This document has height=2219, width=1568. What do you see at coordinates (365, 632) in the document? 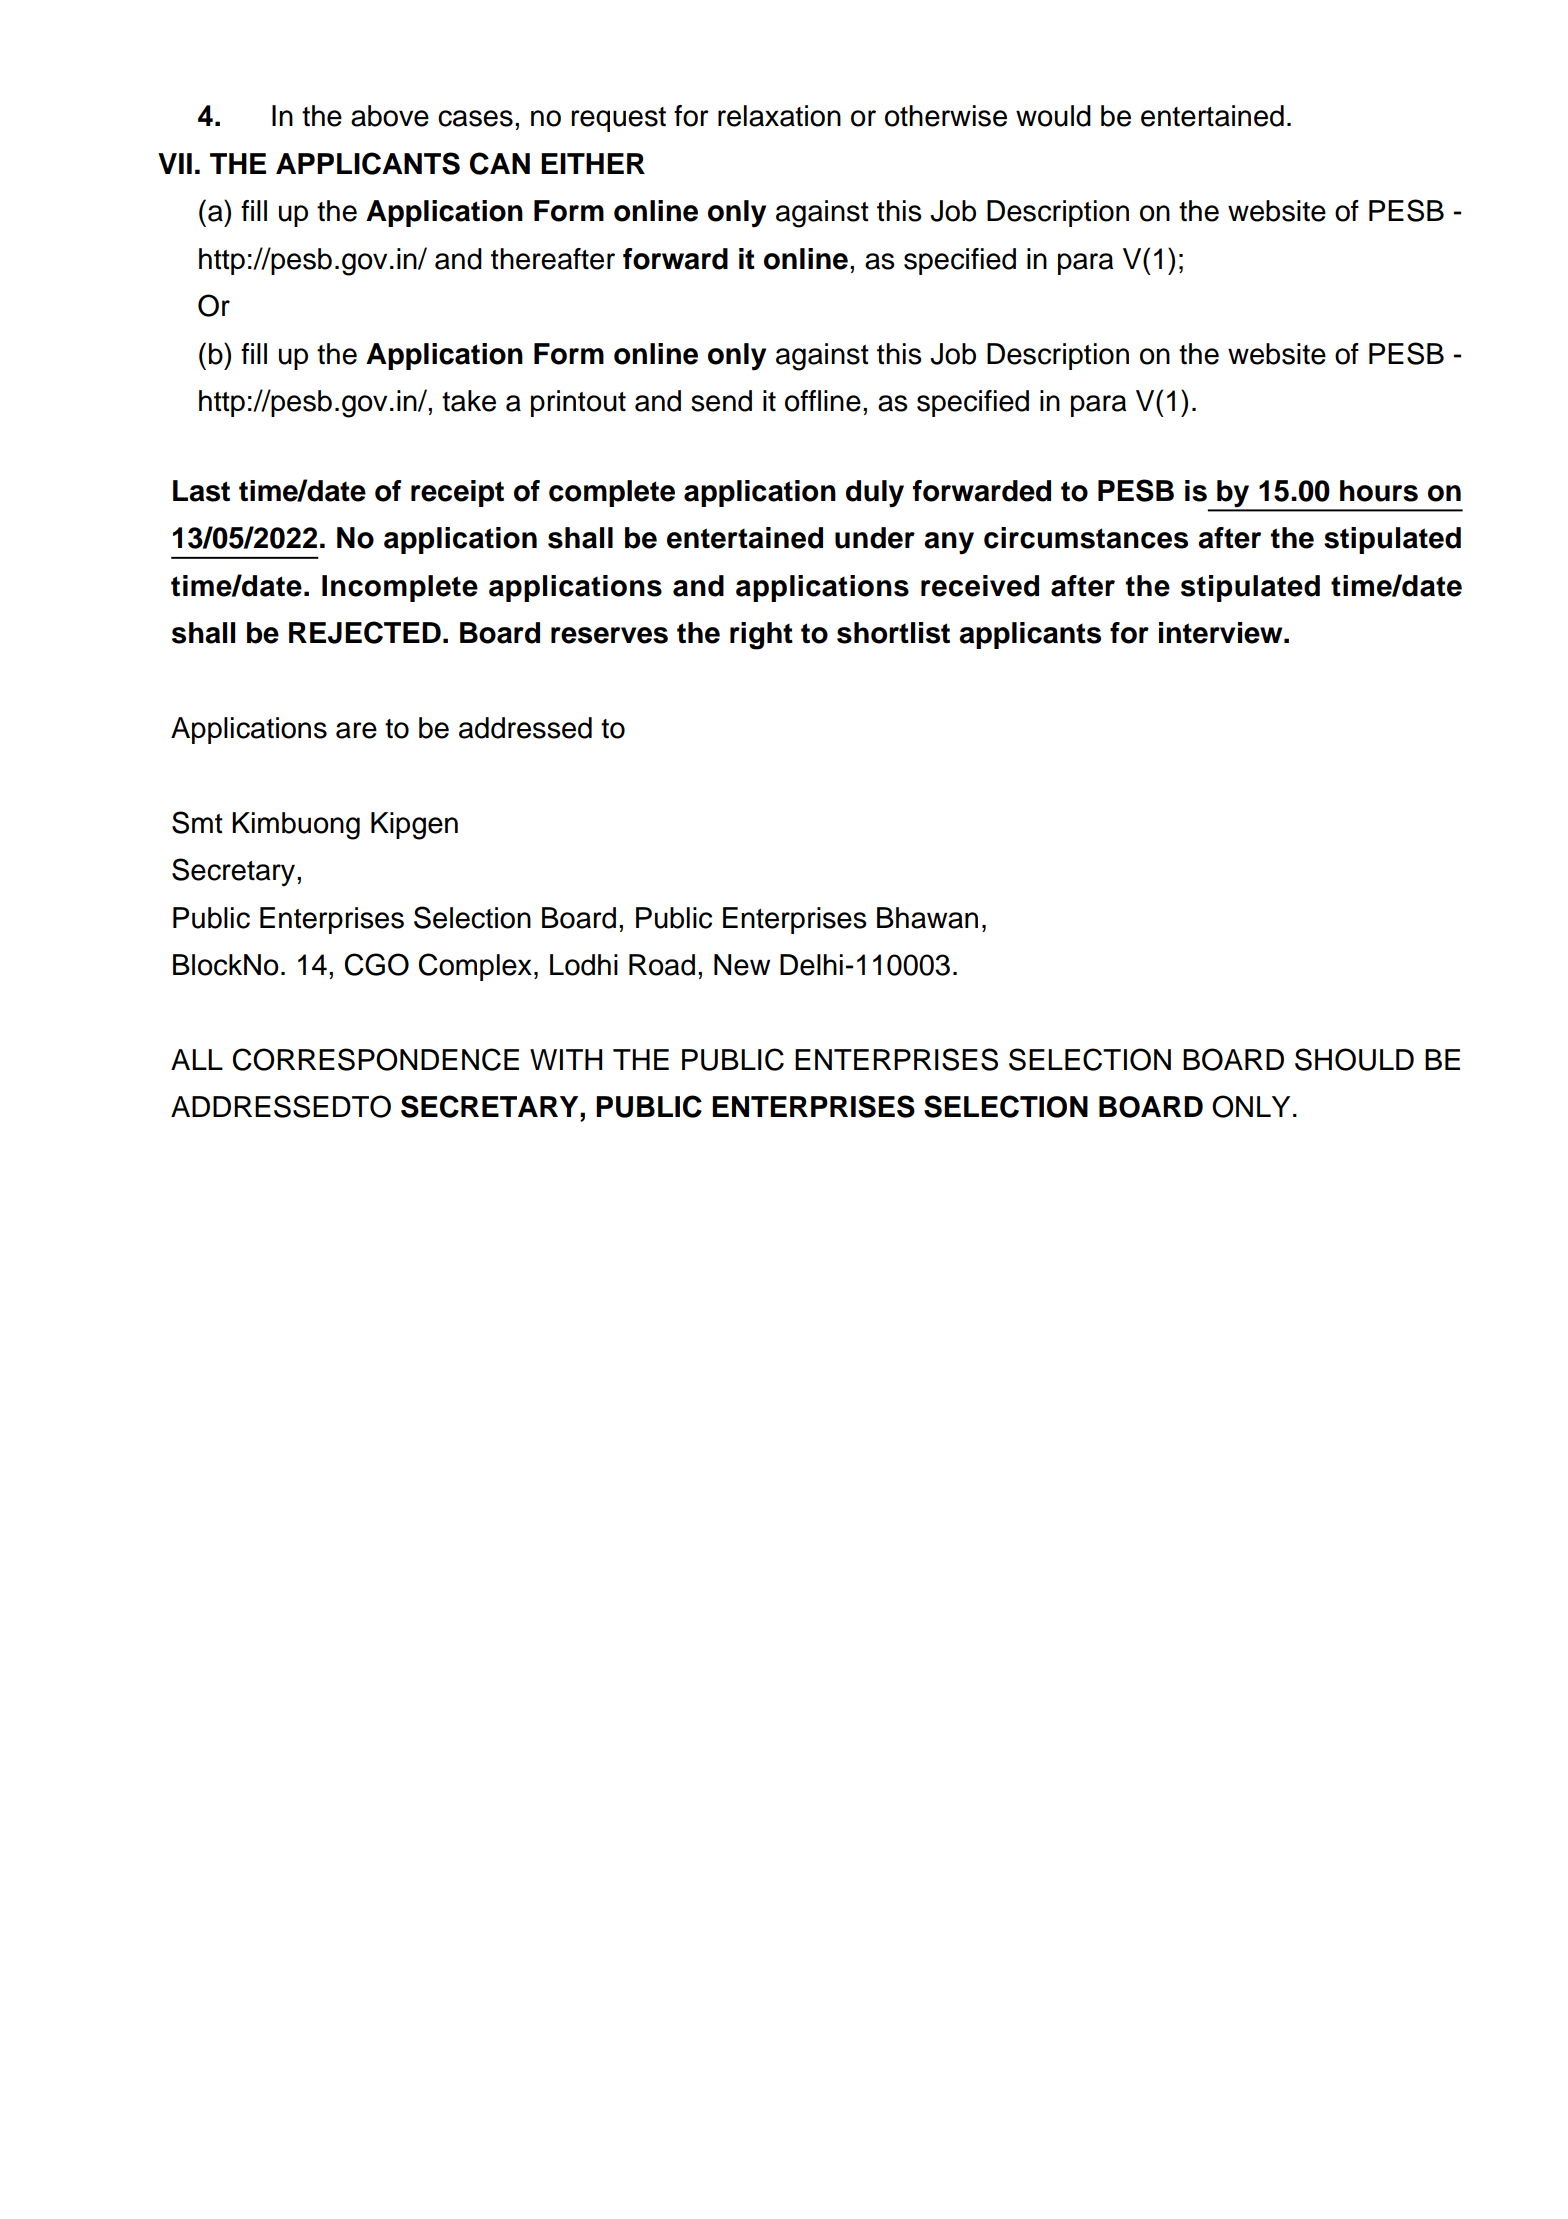
I see `REJECTED` at bounding box center [365, 632].
